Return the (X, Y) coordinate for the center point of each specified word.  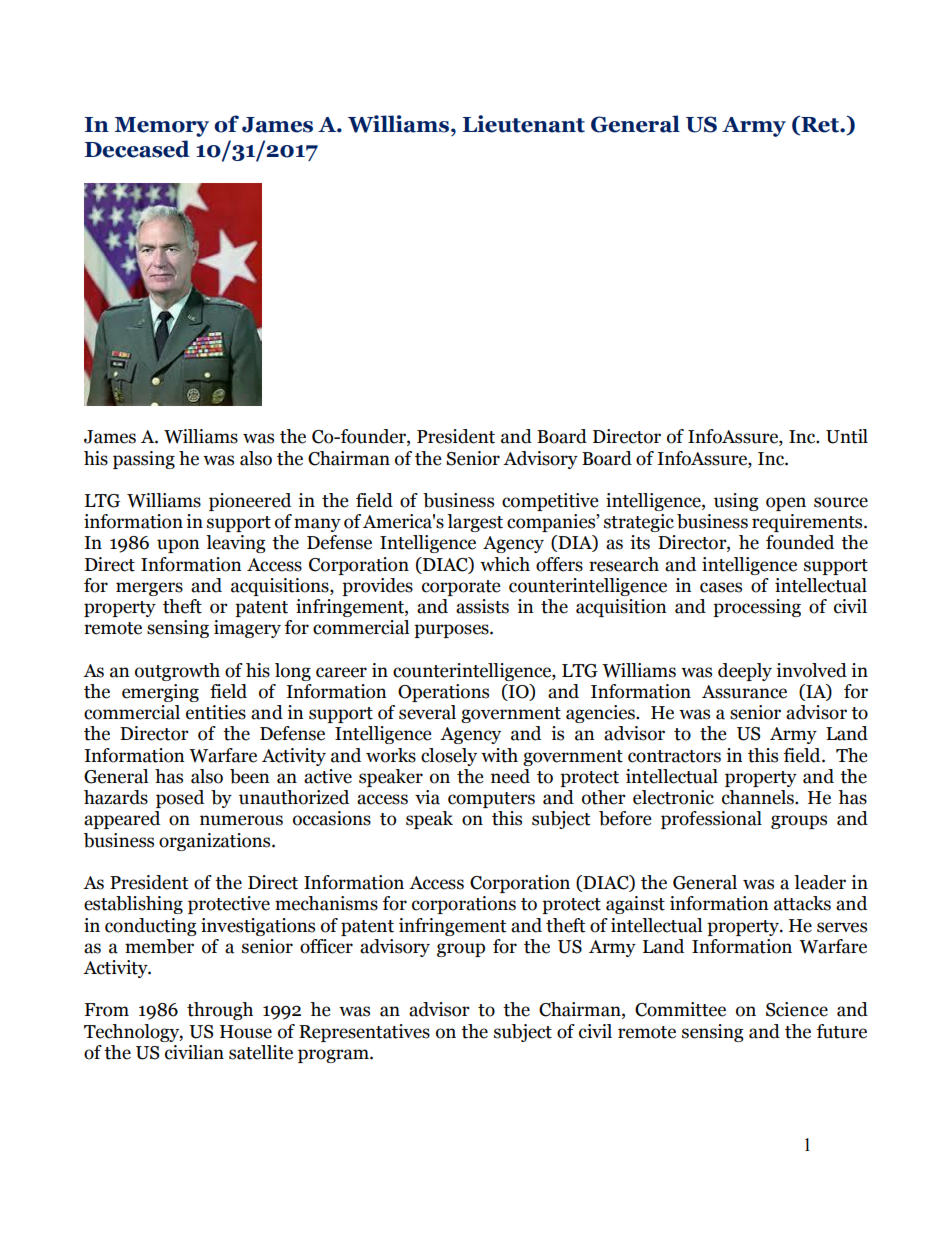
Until (847, 436)
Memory (162, 127)
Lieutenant (524, 124)
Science (797, 1009)
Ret (820, 125)
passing (144, 460)
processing (757, 608)
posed (180, 799)
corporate (461, 588)
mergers (149, 589)
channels (759, 797)
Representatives (364, 1033)
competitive (550, 502)
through (220, 1011)
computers (491, 800)
